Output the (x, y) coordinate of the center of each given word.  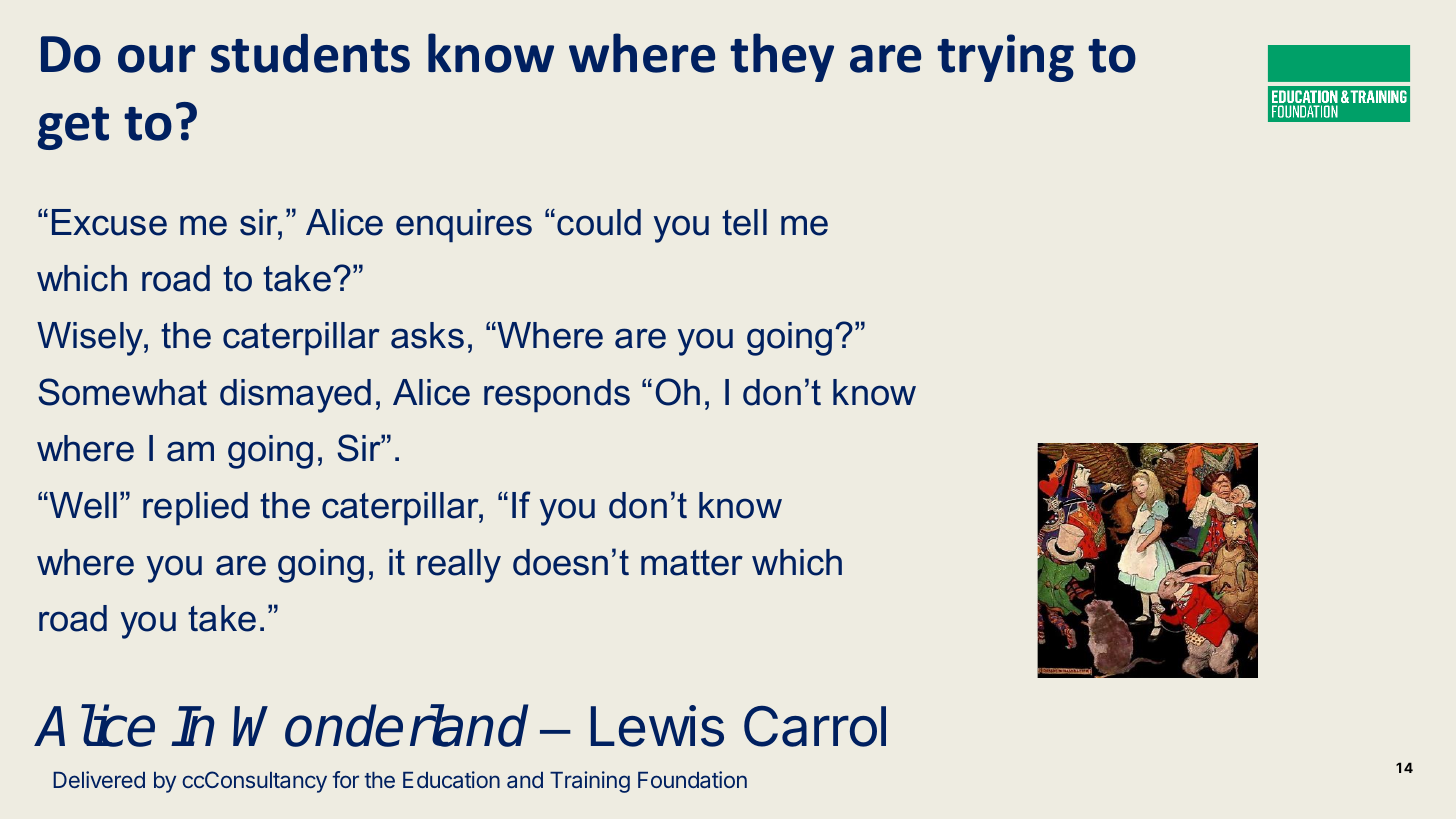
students (310, 53)
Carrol (815, 726)
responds (557, 395)
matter (692, 563)
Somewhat (122, 392)
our (157, 59)
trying (1005, 58)
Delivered (99, 779)
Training (590, 782)
